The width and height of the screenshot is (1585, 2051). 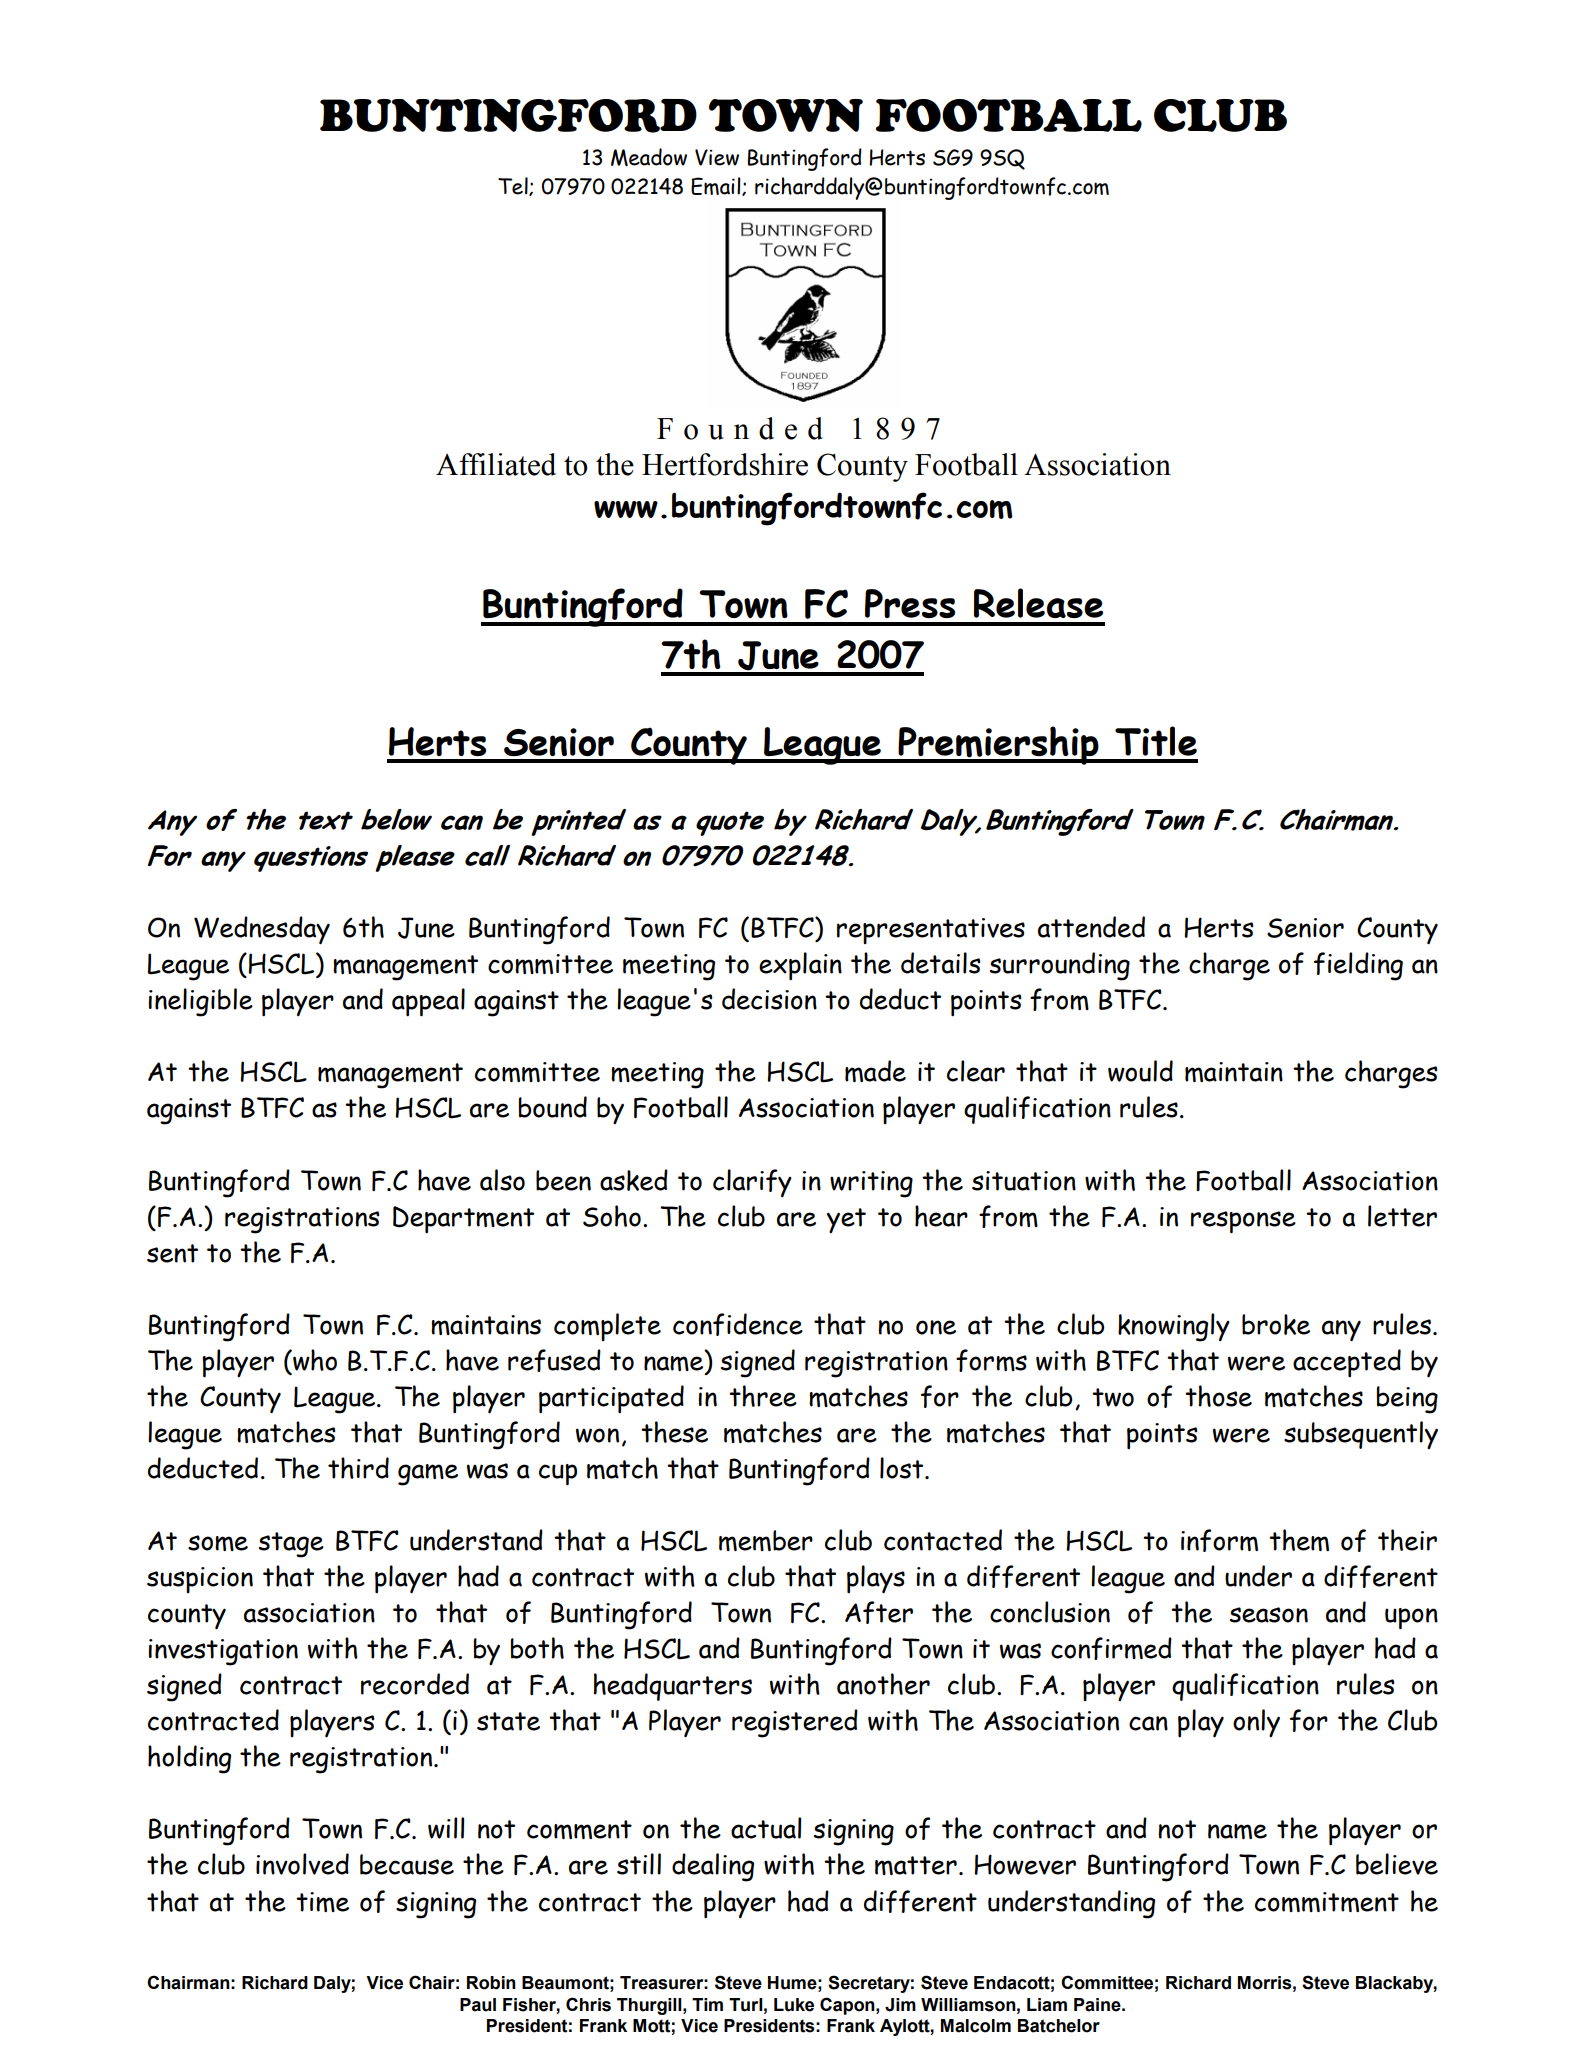 What do you see at coordinates (794, 2005) in the screenshot?
I see `Luke` at bounding box center [794, 2005].
